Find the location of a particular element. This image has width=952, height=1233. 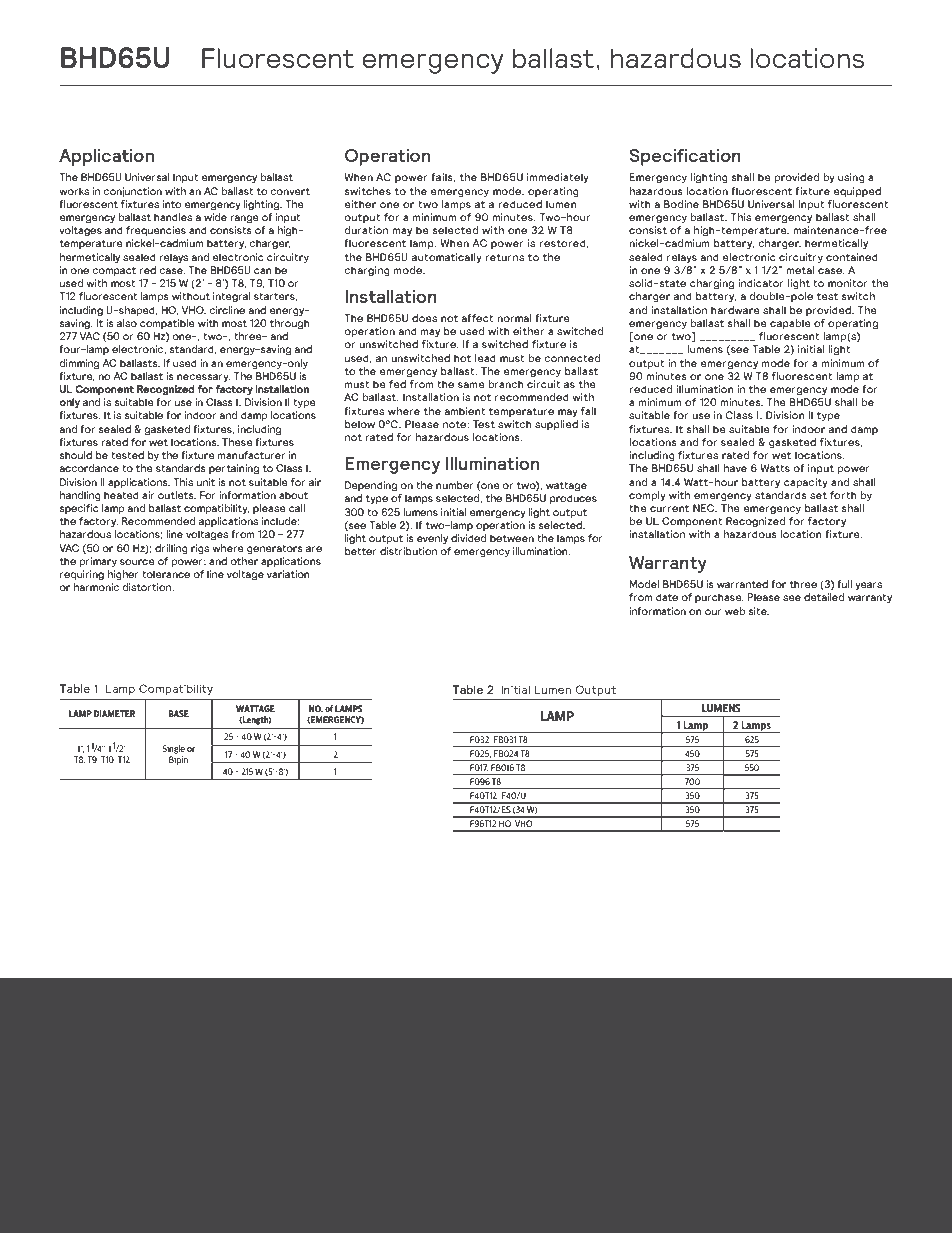

divided is located at coordinates (468, 538).
